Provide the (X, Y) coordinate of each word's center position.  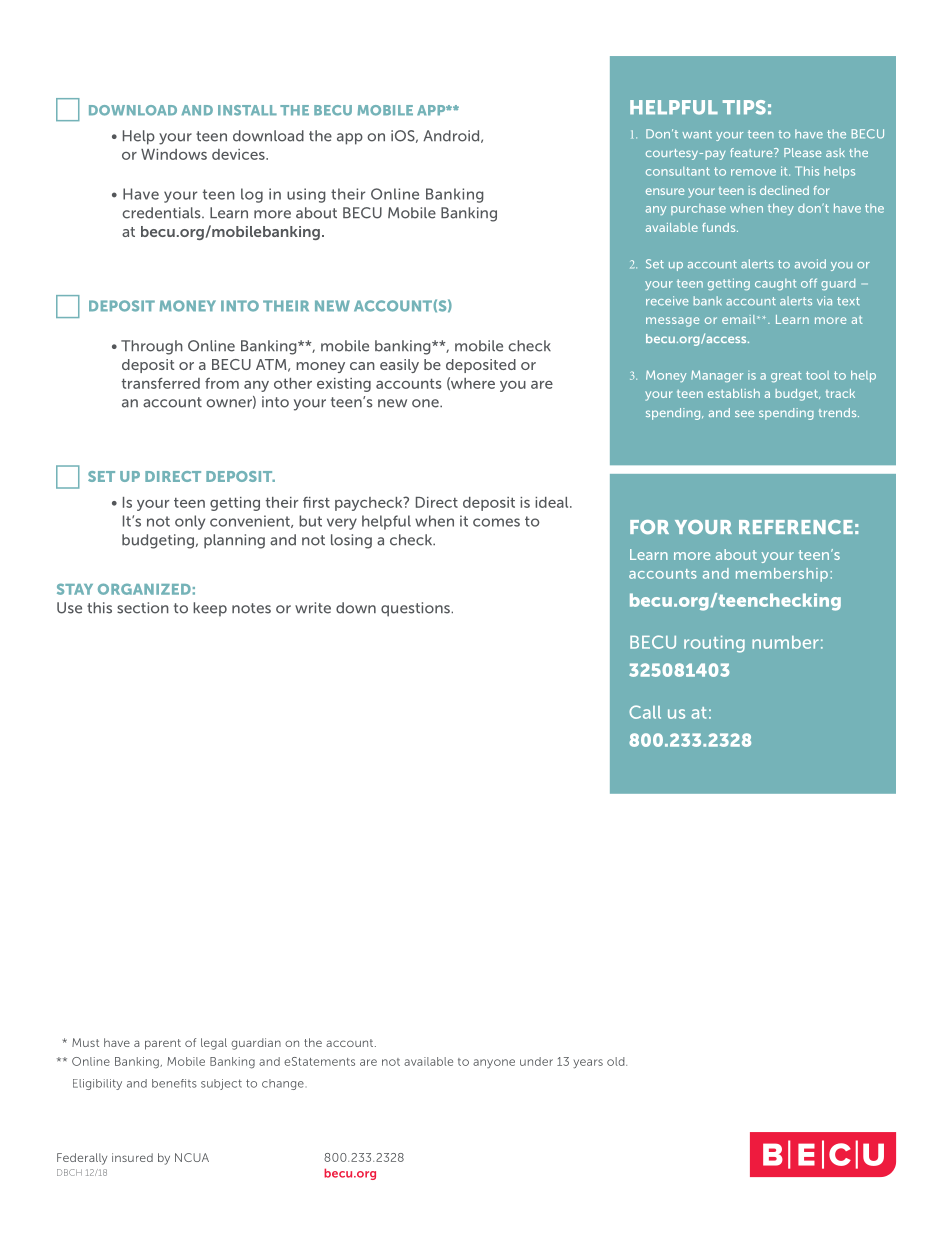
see (744, 413)
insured (132, 1157)
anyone (494, 1063)
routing (714, 644)
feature (752, 152)
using (306, 195)
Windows (174, 154)
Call (645, 712)
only (190, 522)
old (617, 1061)
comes (496, 522)
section (143, 608)
